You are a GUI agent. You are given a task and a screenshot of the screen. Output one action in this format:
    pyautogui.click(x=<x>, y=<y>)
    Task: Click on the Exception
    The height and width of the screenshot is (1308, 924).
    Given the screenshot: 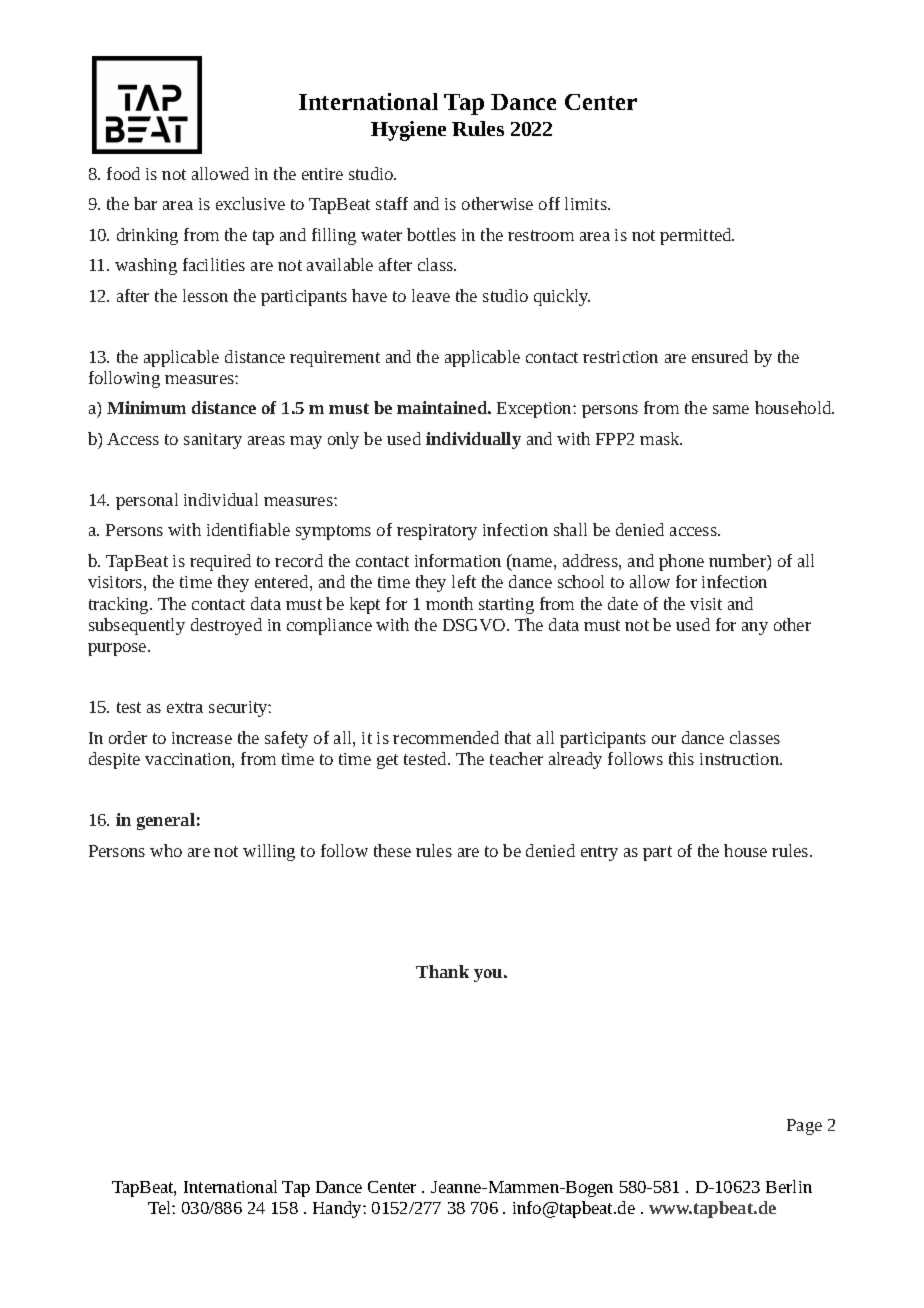 What is the action you would take?
    pyautogui.click(x=535, y=410)
